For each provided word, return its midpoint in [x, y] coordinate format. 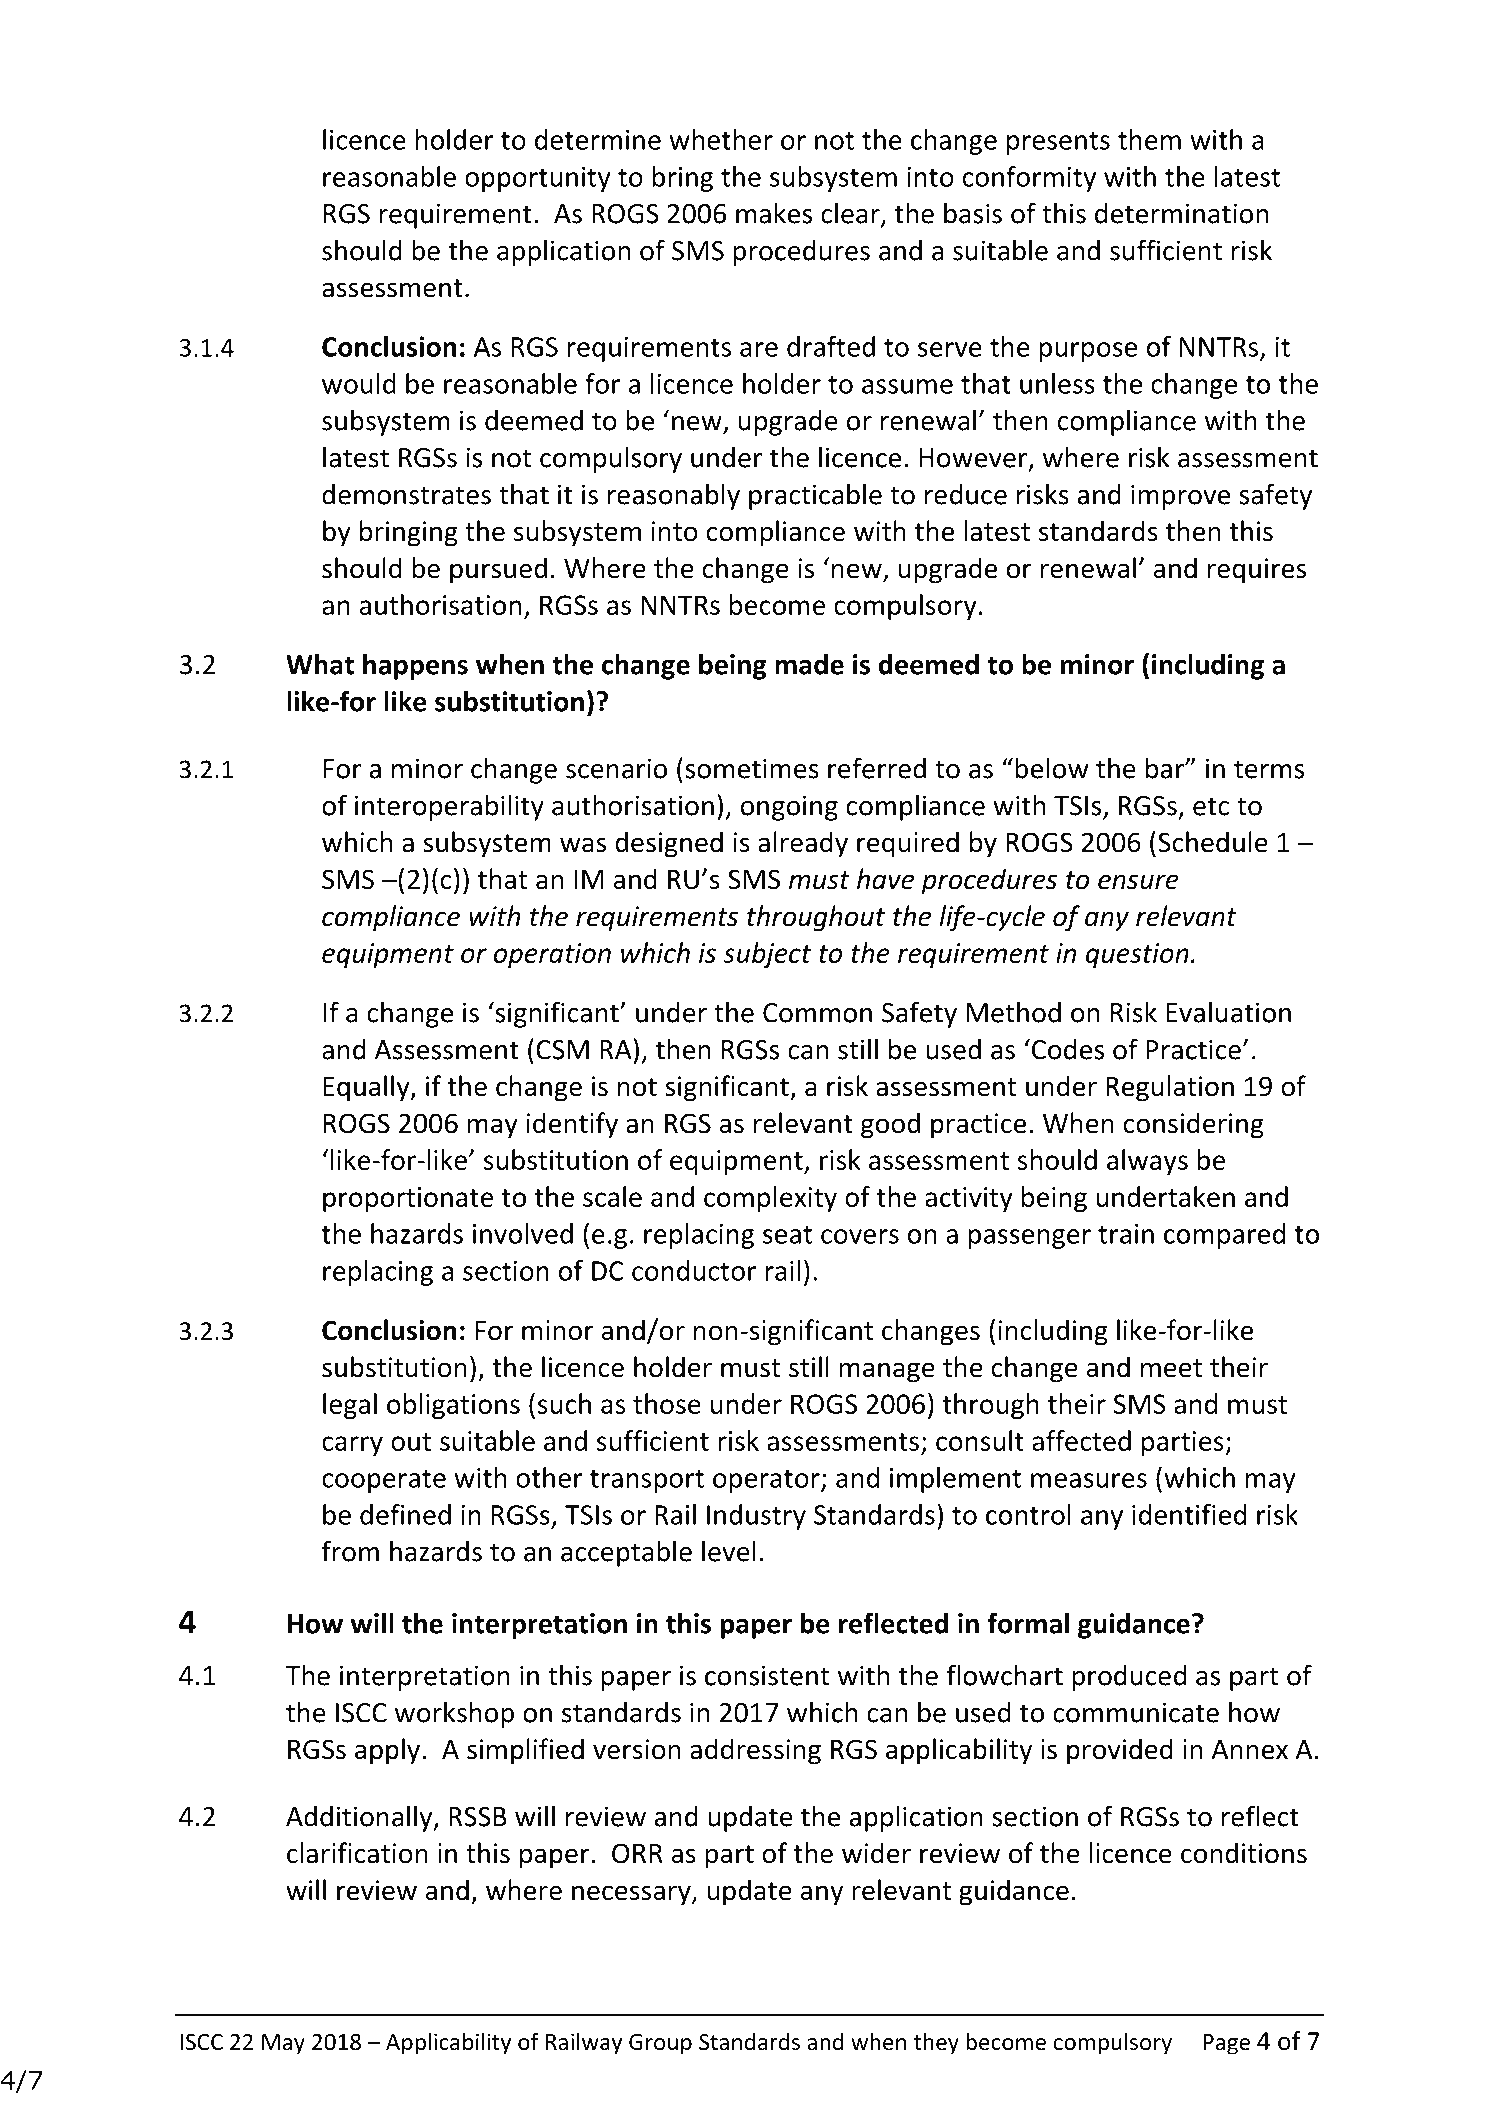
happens [415, 666]
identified [1189, 1514]
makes [774, 213]
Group [660, 2044]
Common [817, 1013]
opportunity [538, 179]
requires [1257, 571]
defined [405, 1514]
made [809, 664]
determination [1181, 213]
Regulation [1170, 1088]
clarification [357, 1853]
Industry [756, 1517]
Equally [367, 1088]
